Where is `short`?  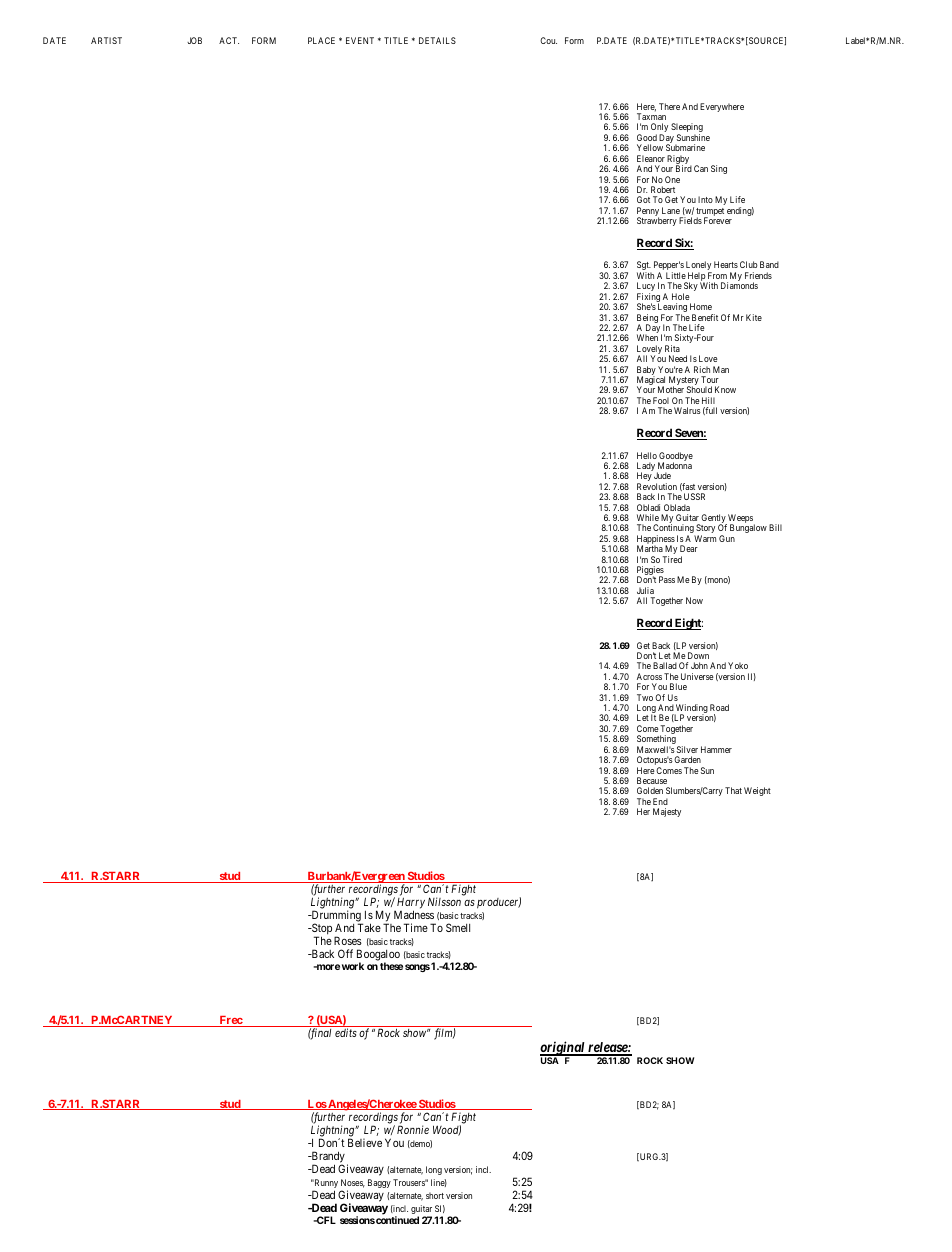
short is located at coordinates (435, 1195).
